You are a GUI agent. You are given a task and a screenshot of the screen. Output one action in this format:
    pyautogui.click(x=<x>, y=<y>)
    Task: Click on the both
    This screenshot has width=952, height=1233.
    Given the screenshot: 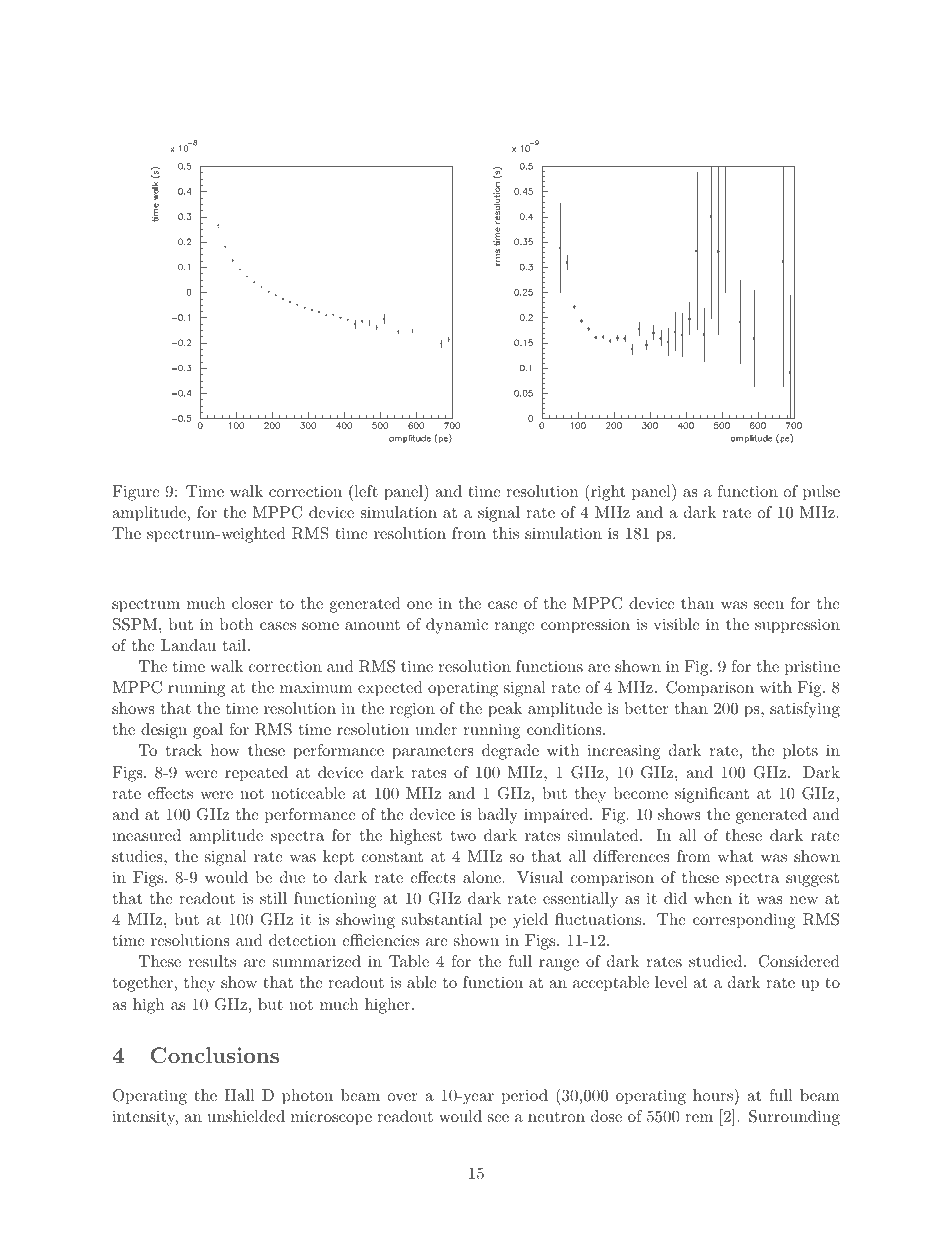 What is the action you would take?
    pyautogui.click(x=236, y=624)
